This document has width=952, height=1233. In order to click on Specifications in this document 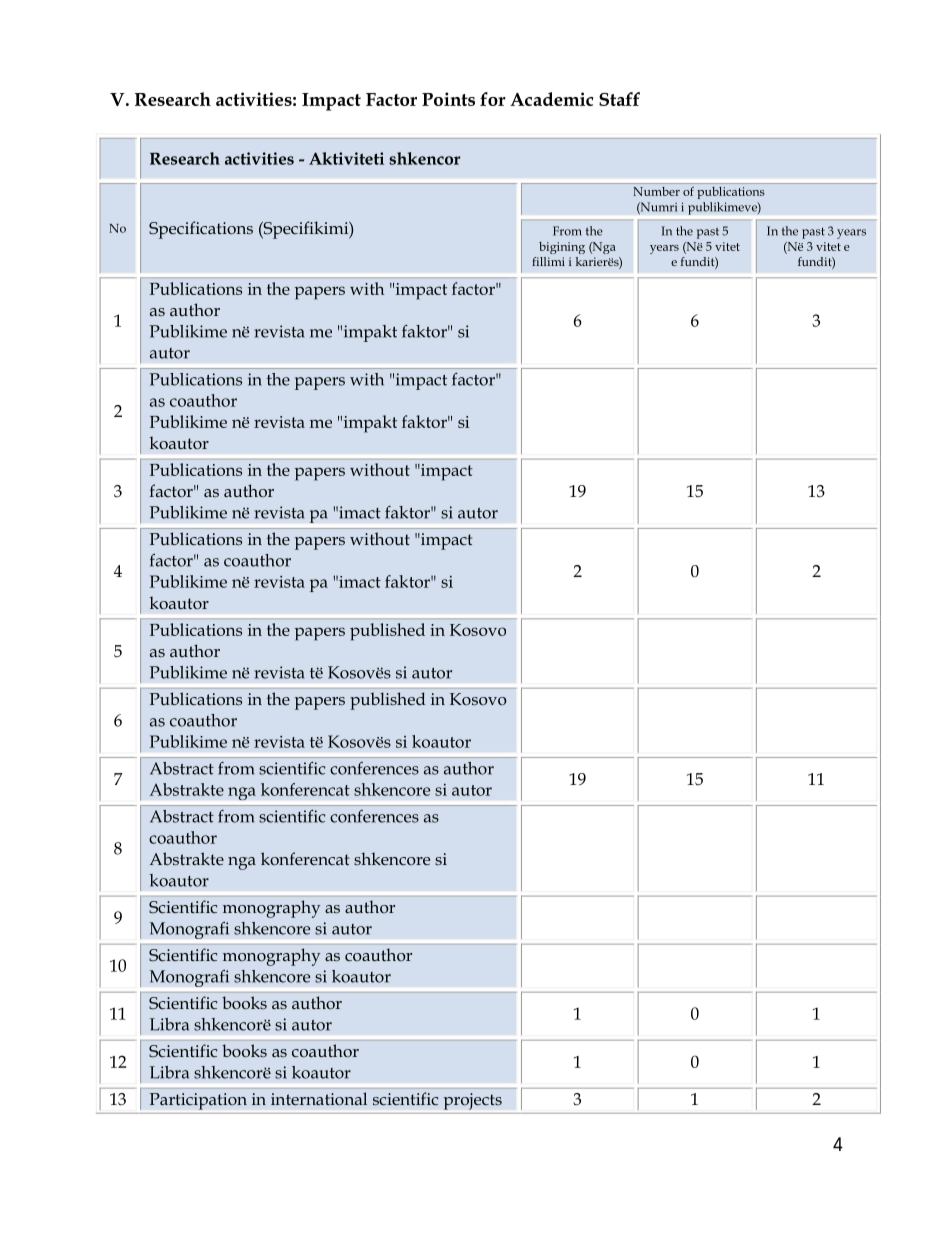, I will do `click(201, 230)`.
